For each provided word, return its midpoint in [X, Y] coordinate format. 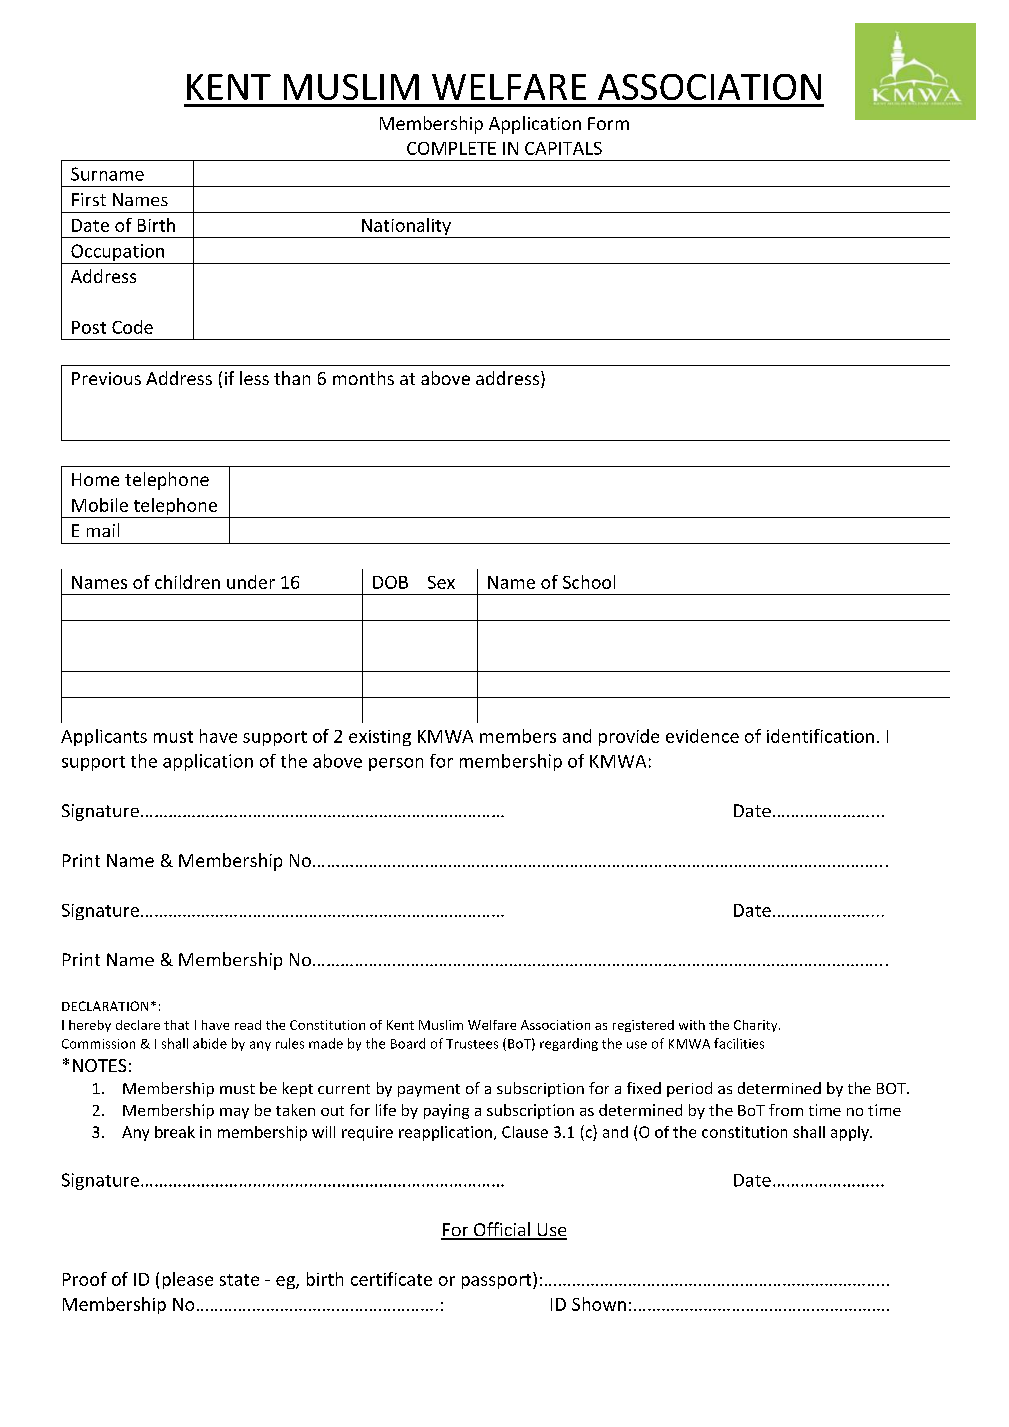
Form [608, 123]
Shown [599, 1304]
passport [498, 1280]
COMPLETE [451, 148]
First [89, 199]
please [188, 1280]
